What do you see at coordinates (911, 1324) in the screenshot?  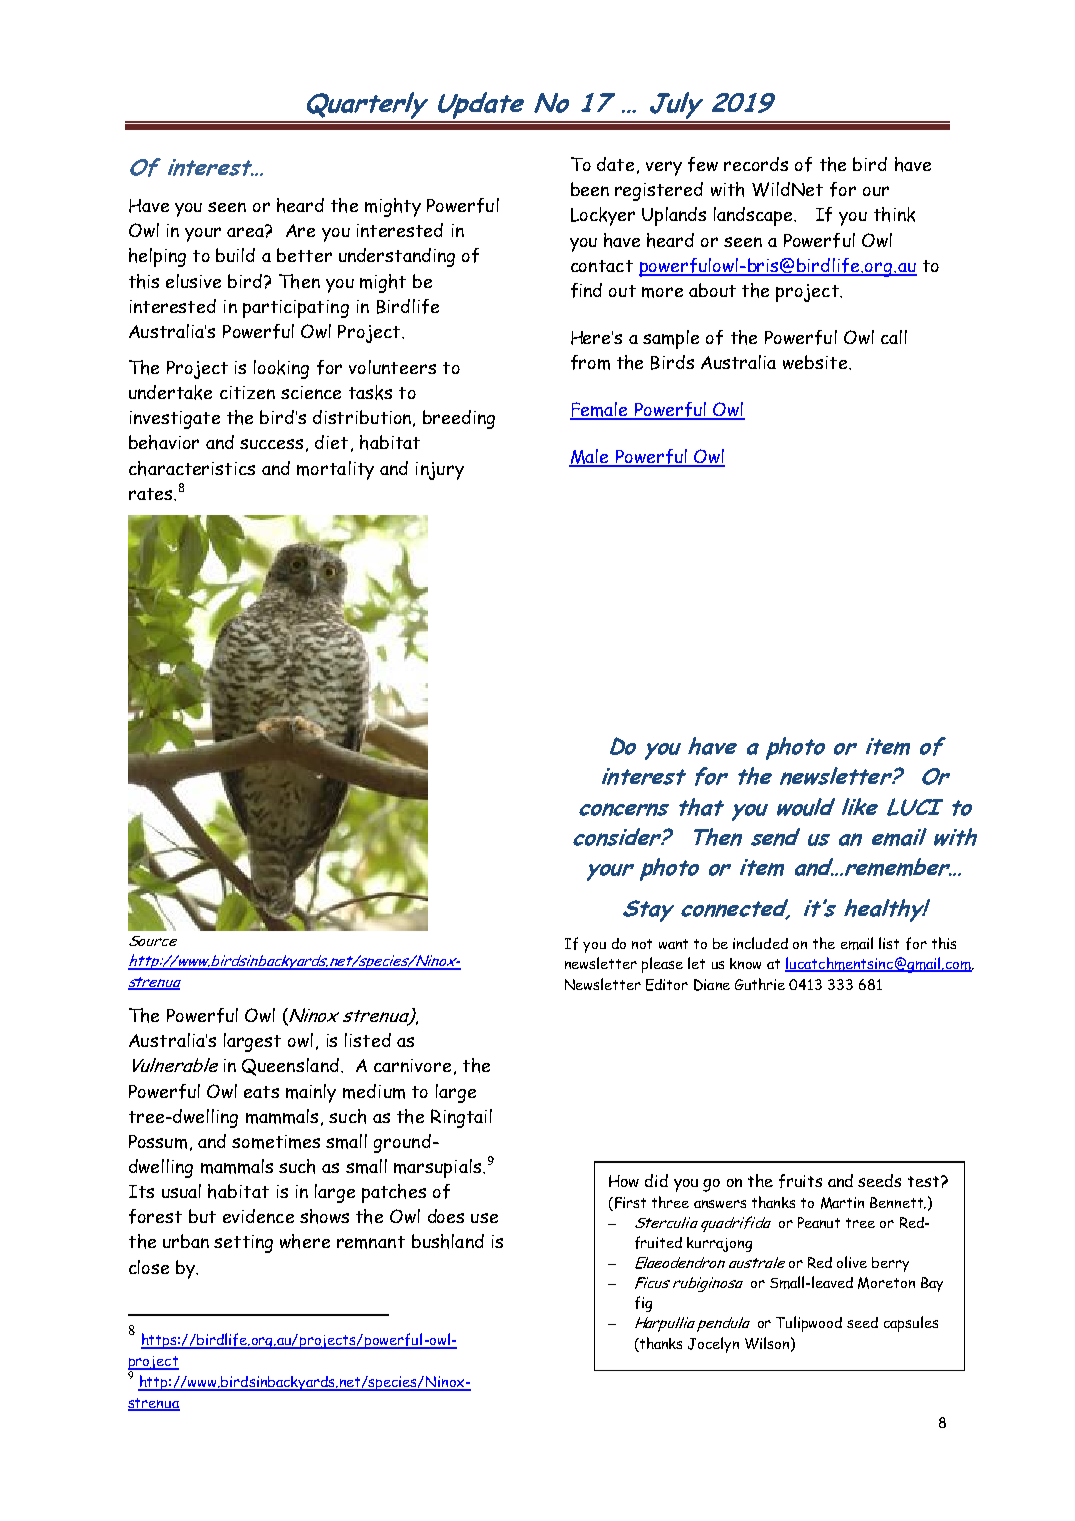 I see `capsules` at bounding box center [911, 1324].
